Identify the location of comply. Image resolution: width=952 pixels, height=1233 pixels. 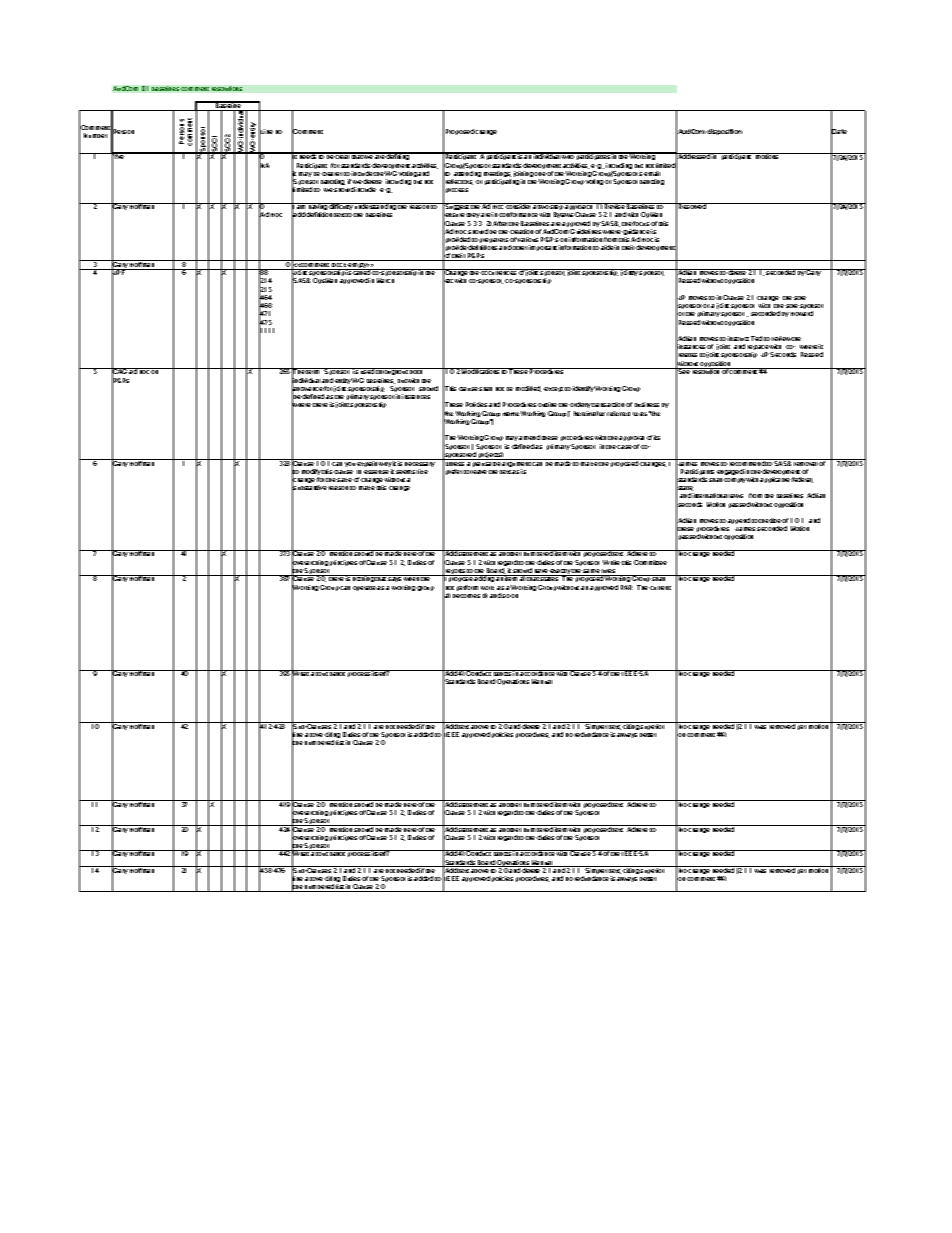
(735, 480).
